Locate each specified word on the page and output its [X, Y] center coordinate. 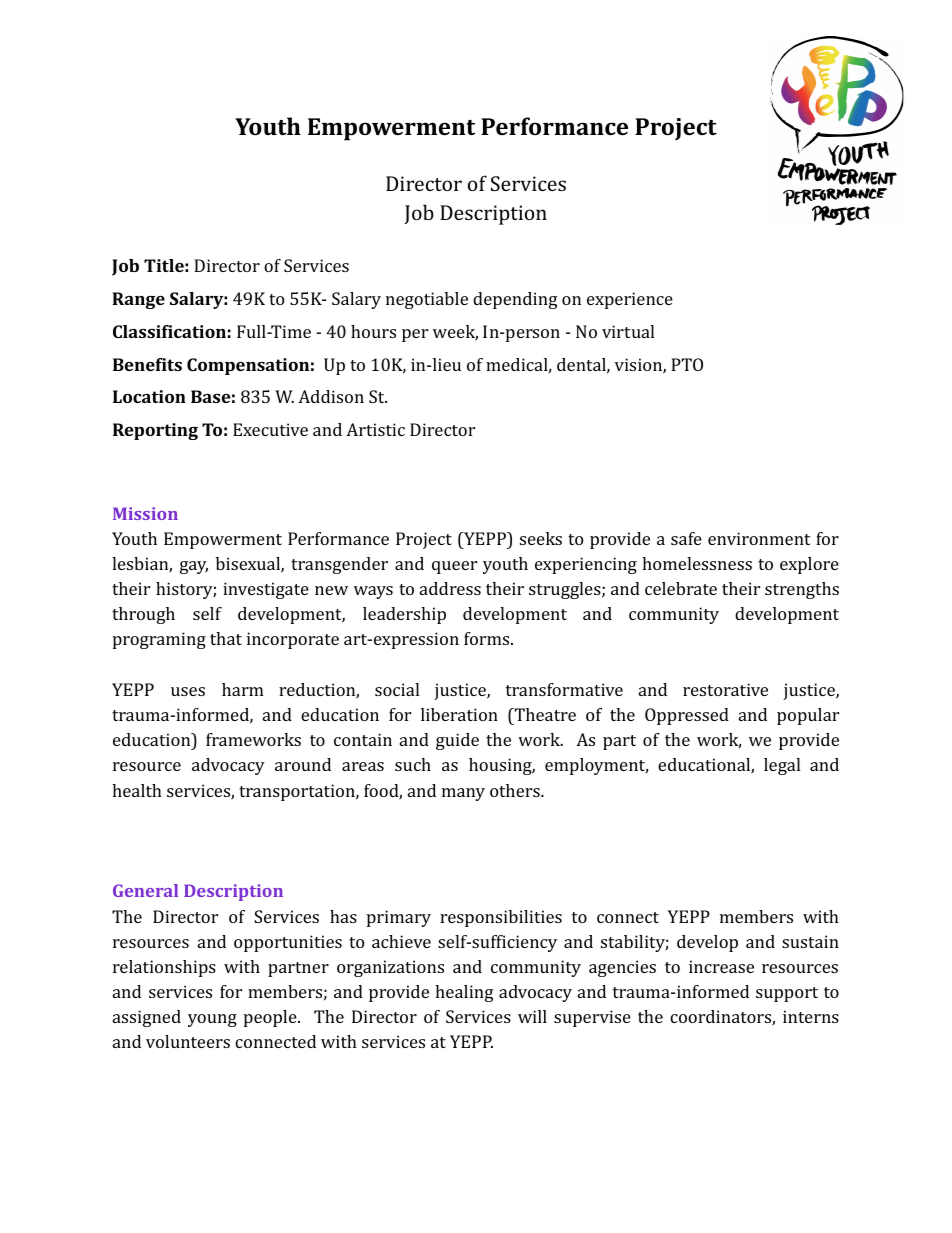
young [212, 1020]
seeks [541, 538]
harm [242, 689]
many [463, 794]
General [145, 890]
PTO [687, 364]
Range [138, 300]
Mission [145, 513]
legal [782, 766]
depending [515, 300]
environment [759, 538]
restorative [725, 689]
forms [486, 638]
